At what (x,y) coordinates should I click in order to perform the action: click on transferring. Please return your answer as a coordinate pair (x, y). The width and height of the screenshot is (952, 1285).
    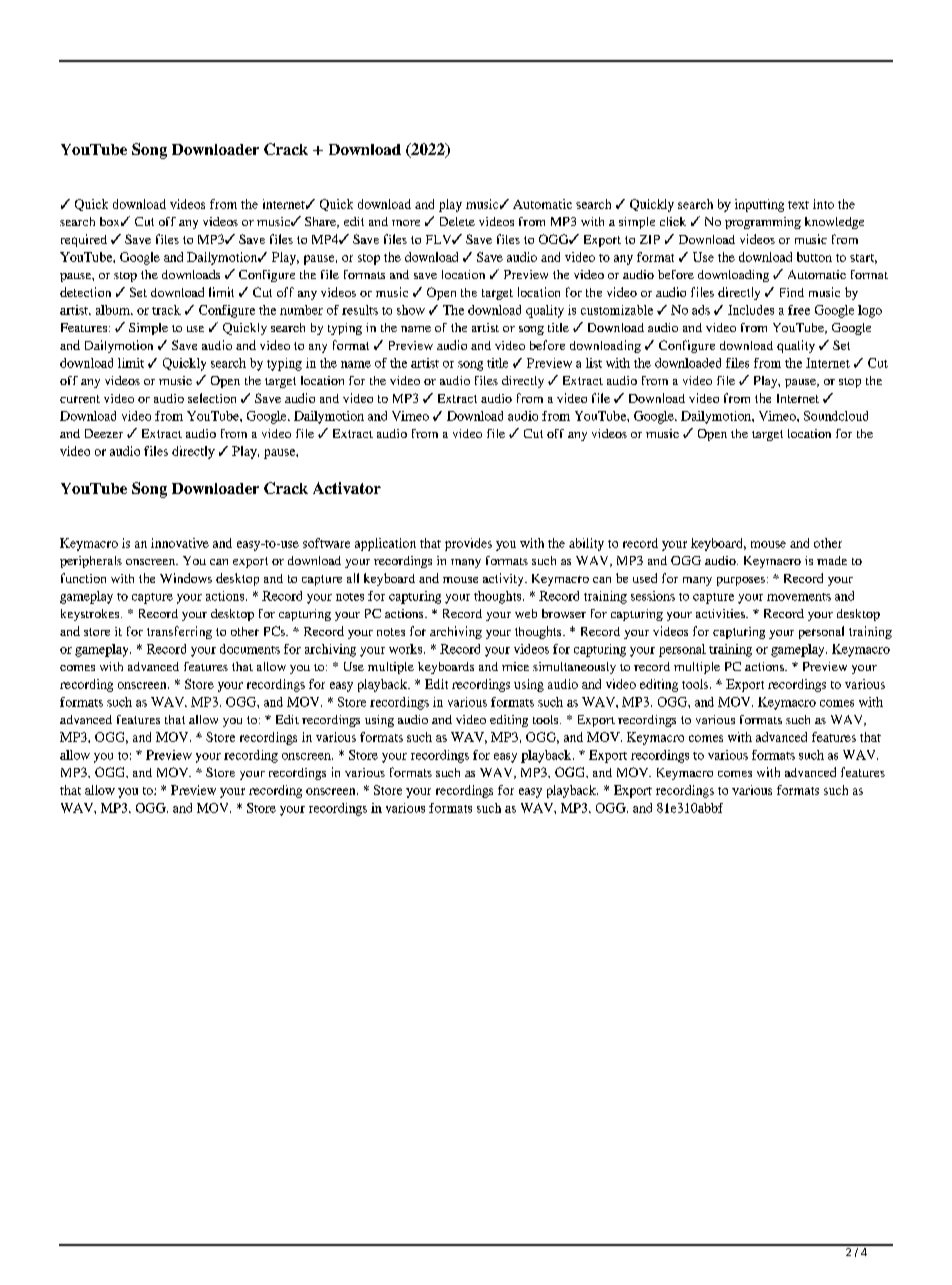
    Looking at the image, I should click on (179, 632).
